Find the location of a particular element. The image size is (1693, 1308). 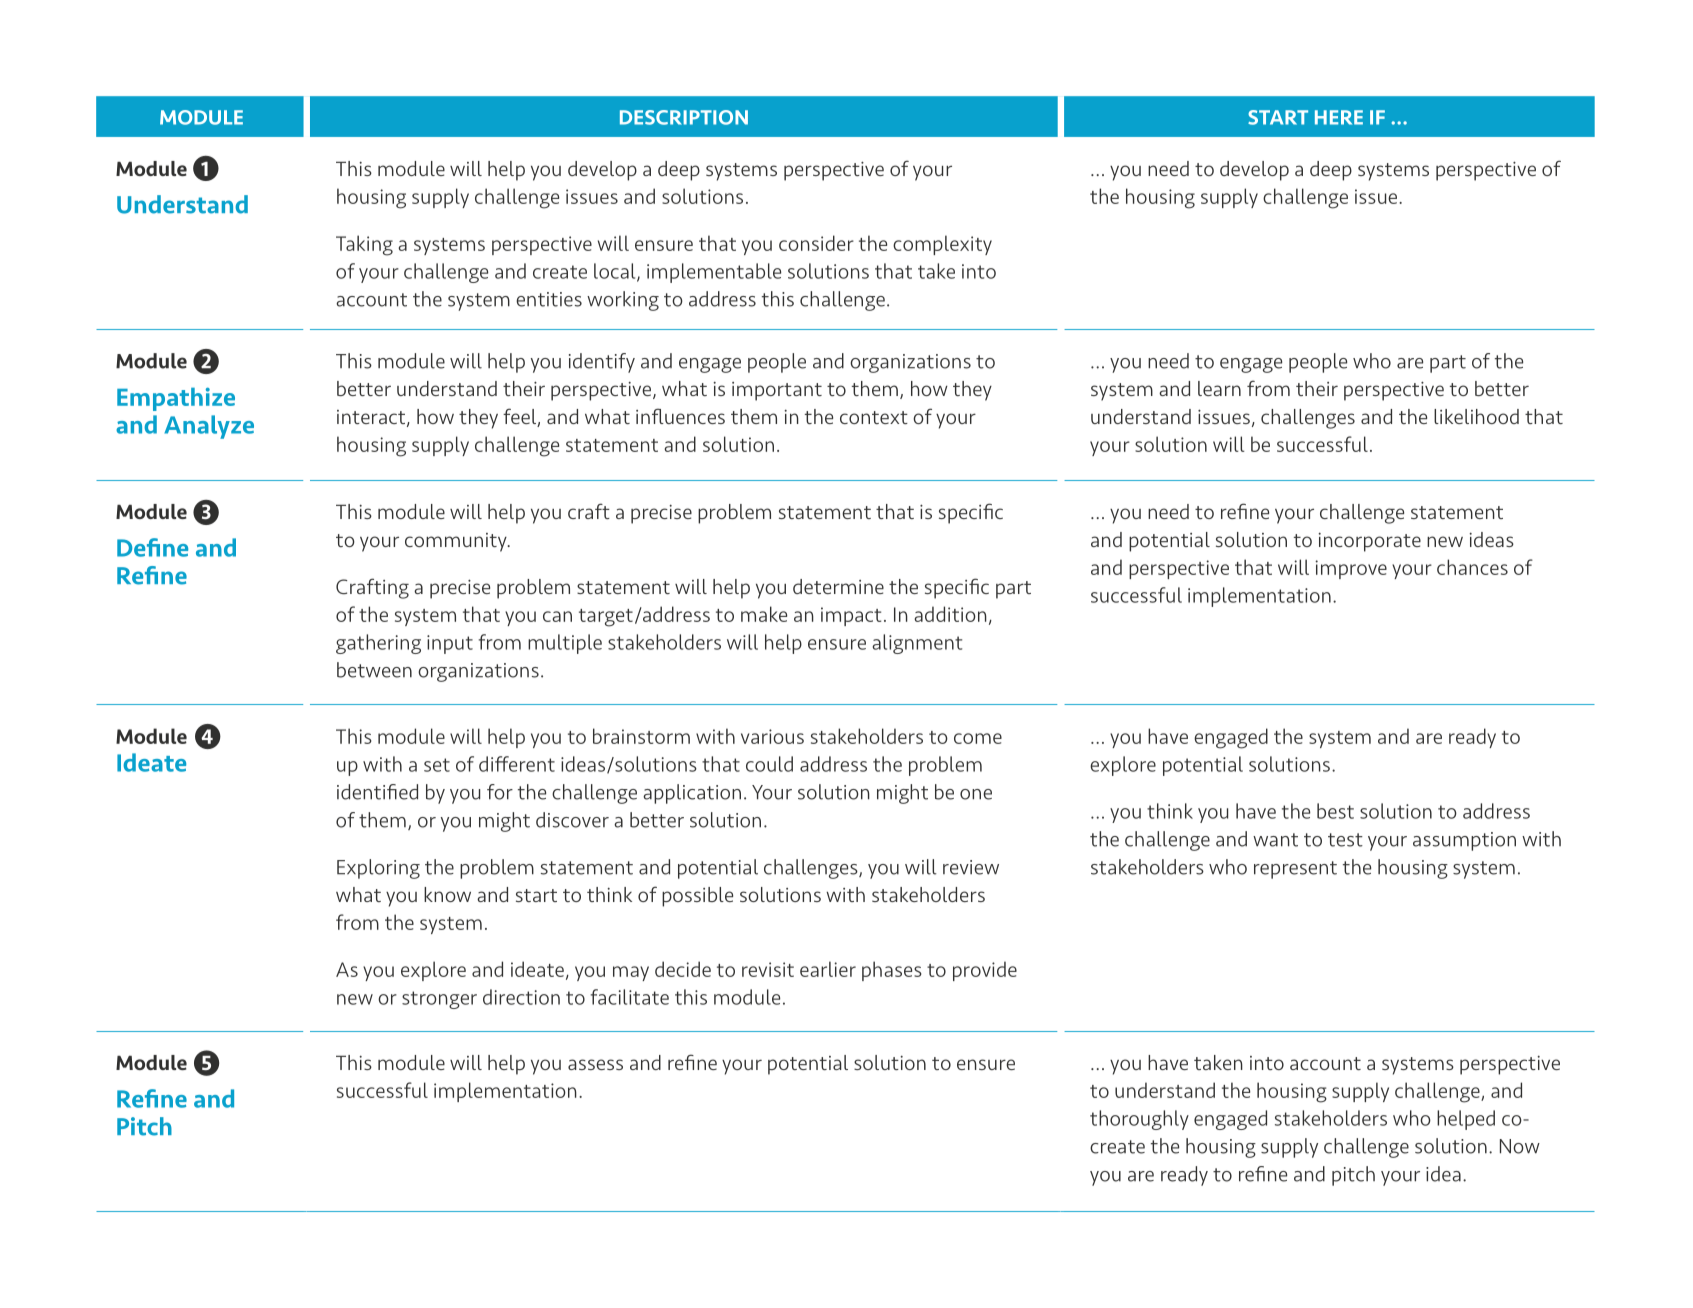

Empathize is located at coordinates (176, 399).
